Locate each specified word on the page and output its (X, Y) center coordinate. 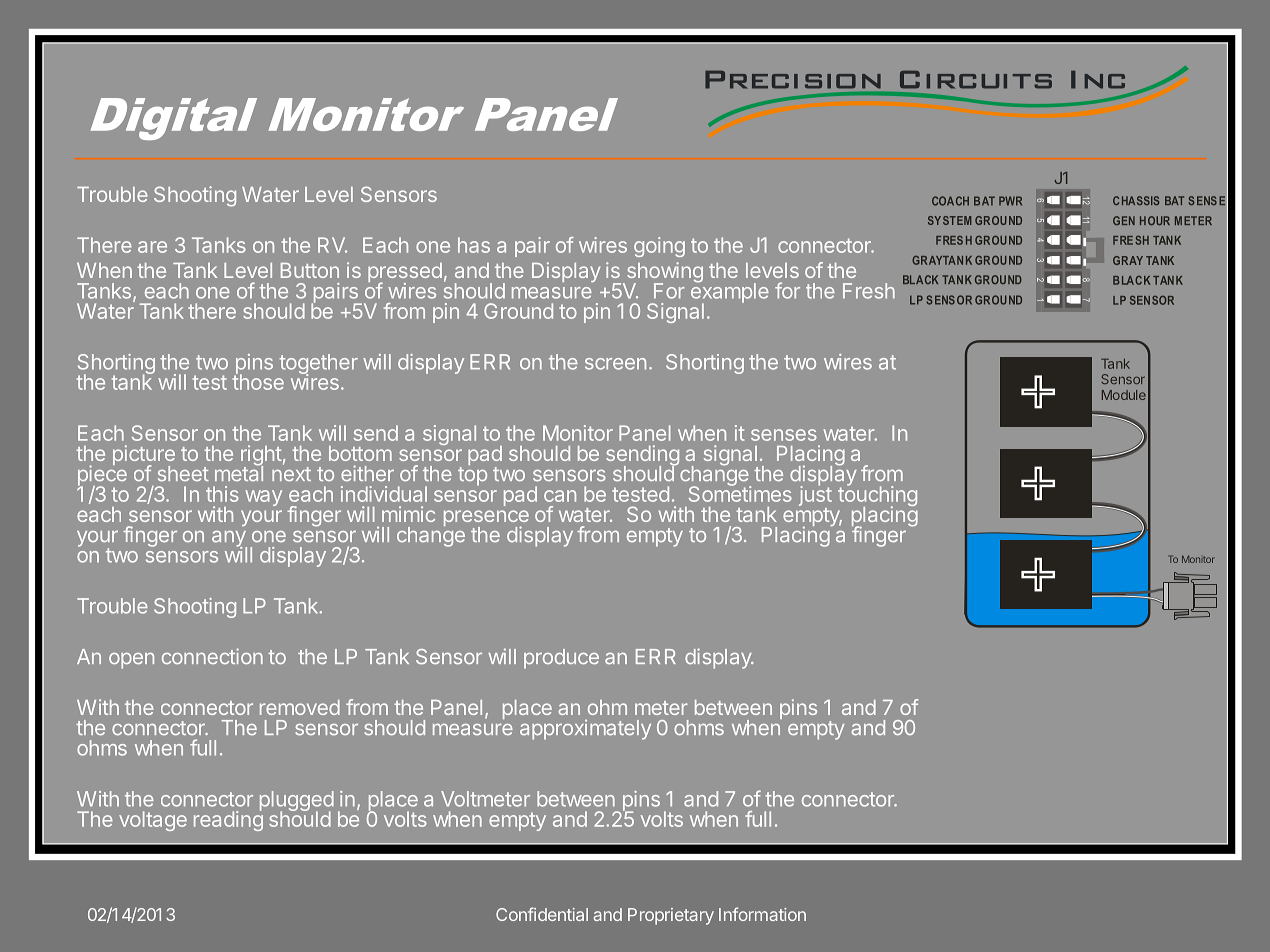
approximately (585, 729)
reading (228, 820)
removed (300, 707)
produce (561, 659)
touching (877, 496)
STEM (957, 220)
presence (486, 519)
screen (615, 364)
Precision (793, 80)
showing (663, 273)
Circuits (976, 80)
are (152, 247)
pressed (405, 274)
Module (1124, 395)
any (229, 540)
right (261, 456)
